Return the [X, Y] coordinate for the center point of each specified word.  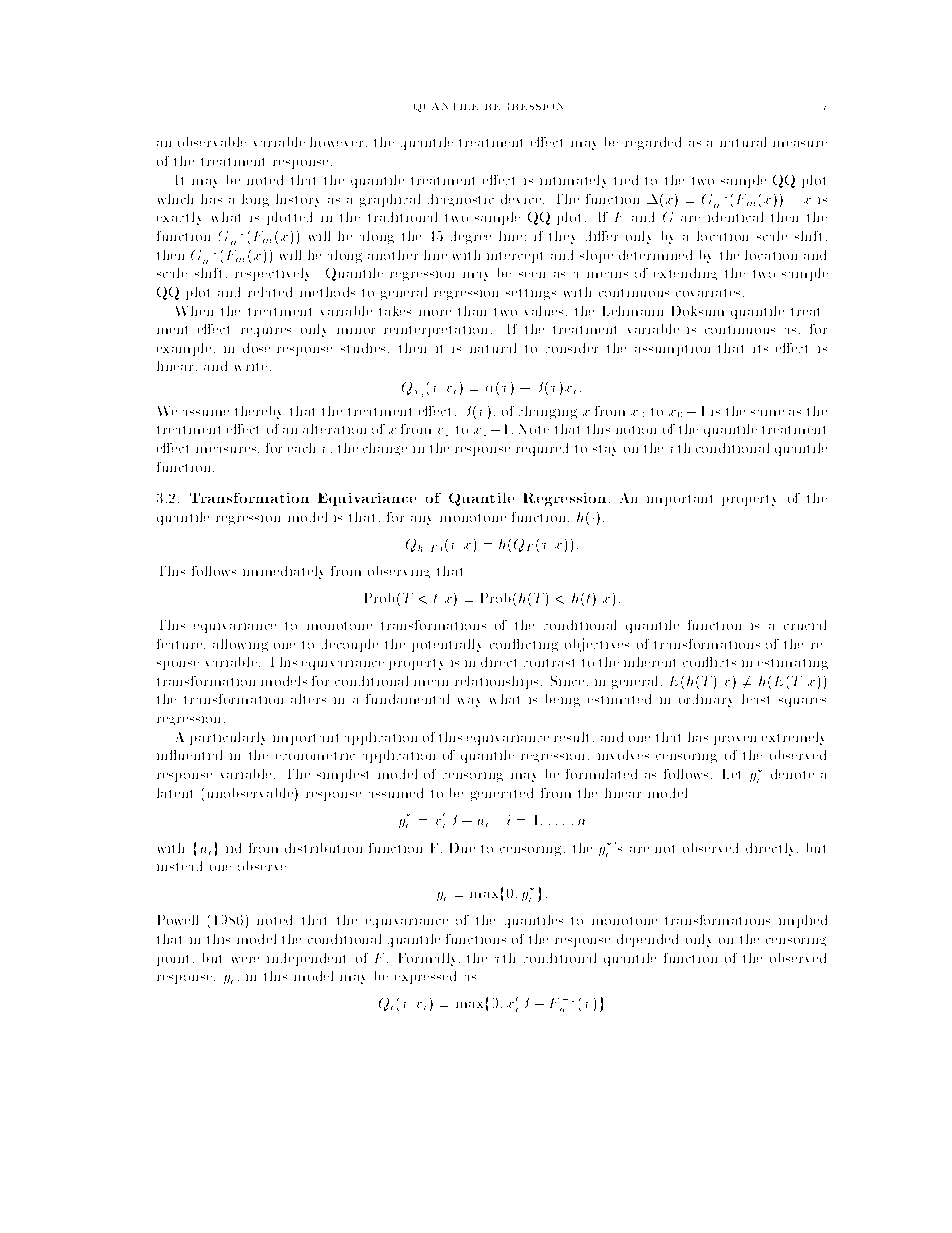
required [542, 449]
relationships [496, 682]
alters [308, 699]
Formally [429, 959]
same [767, 413]
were [245, 960]
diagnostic [461, 200]
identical [735, 217]
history [297, 200]
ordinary [705, 700]
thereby [258, 412]
